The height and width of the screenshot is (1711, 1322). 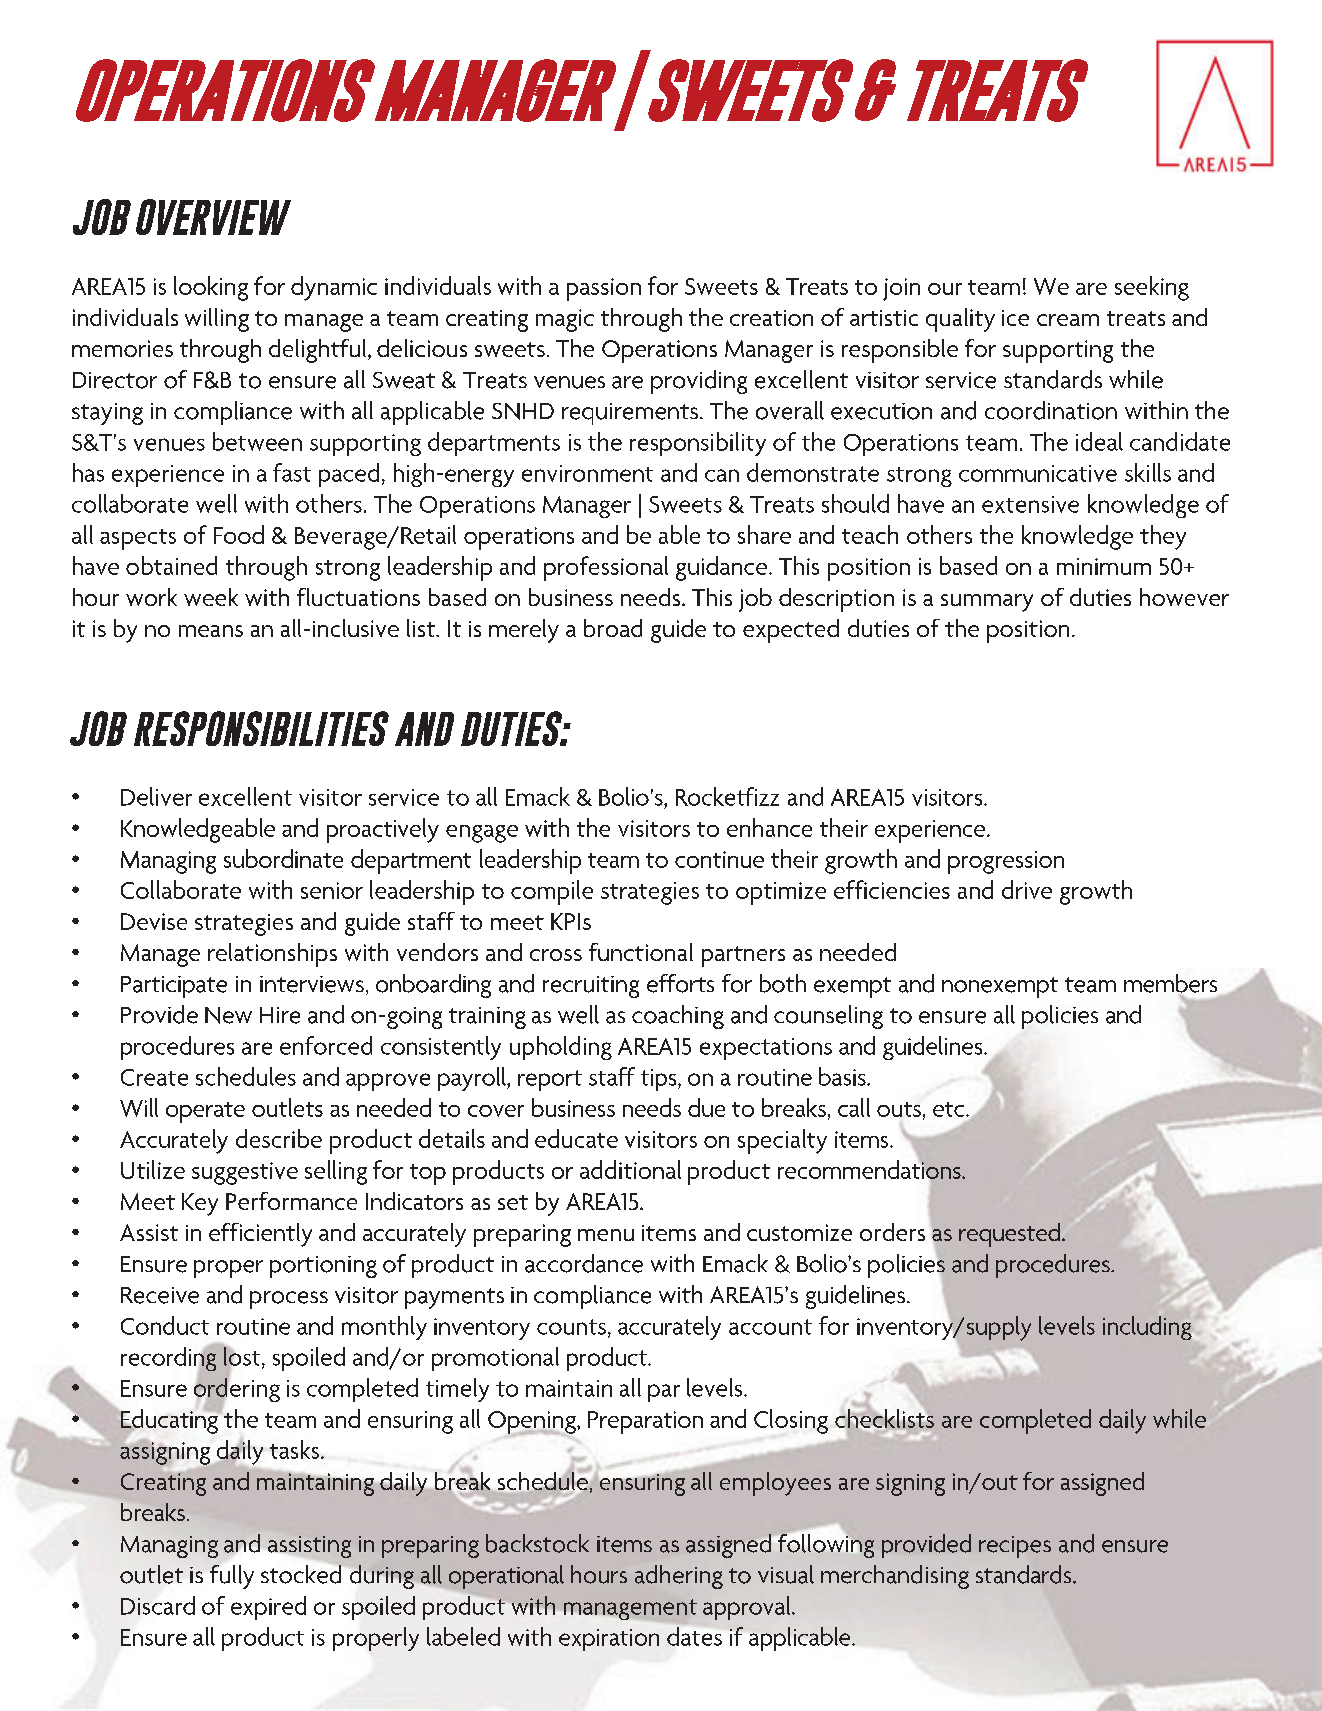 I want to click on adhering, so click(x=679, y=1577).
